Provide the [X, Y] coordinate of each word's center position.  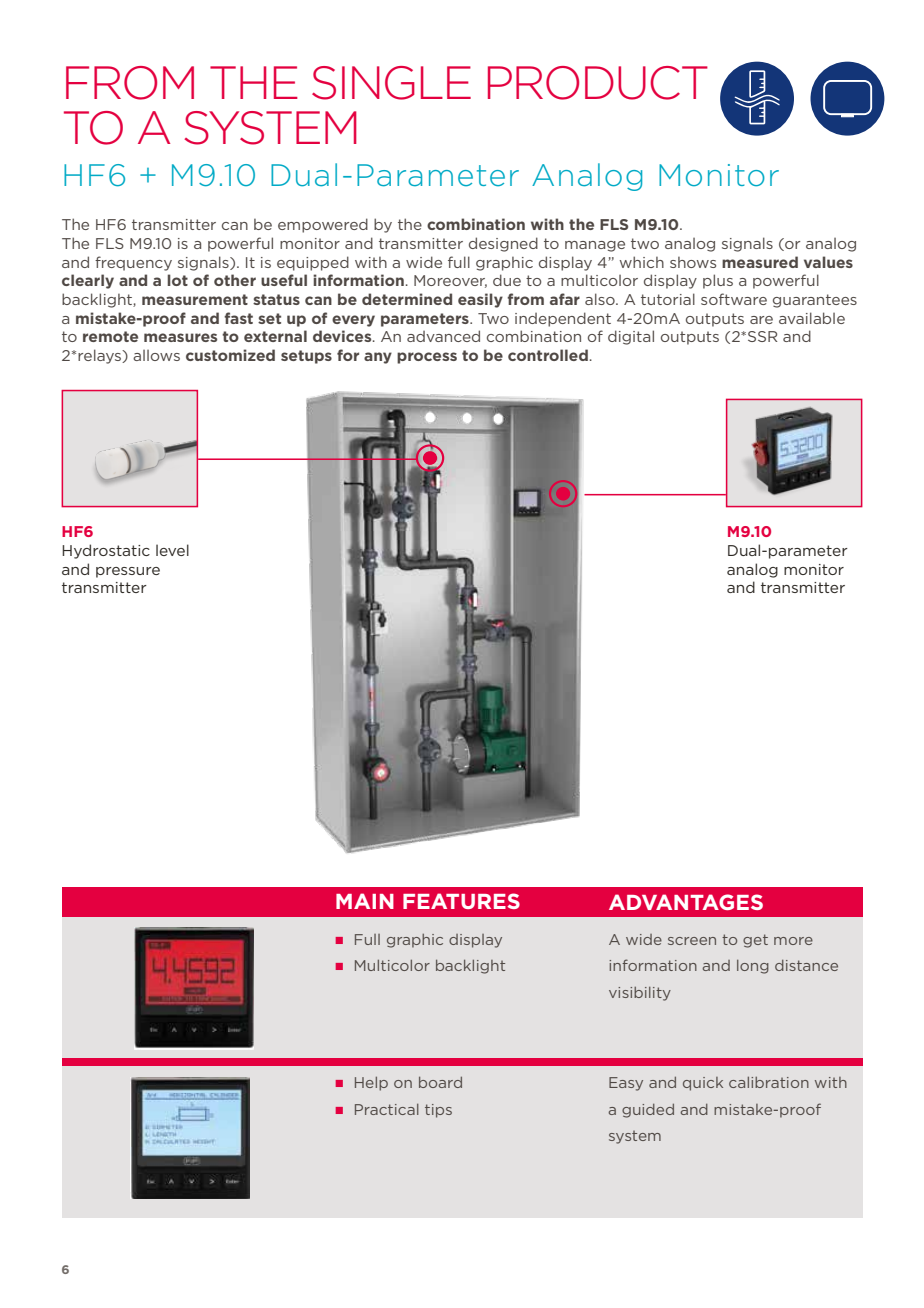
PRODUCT [598, 83]
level [172, 550]
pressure [128, 572]
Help [371, 1084]
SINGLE [391, 83]
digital [631, 337]
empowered [323, 225]
